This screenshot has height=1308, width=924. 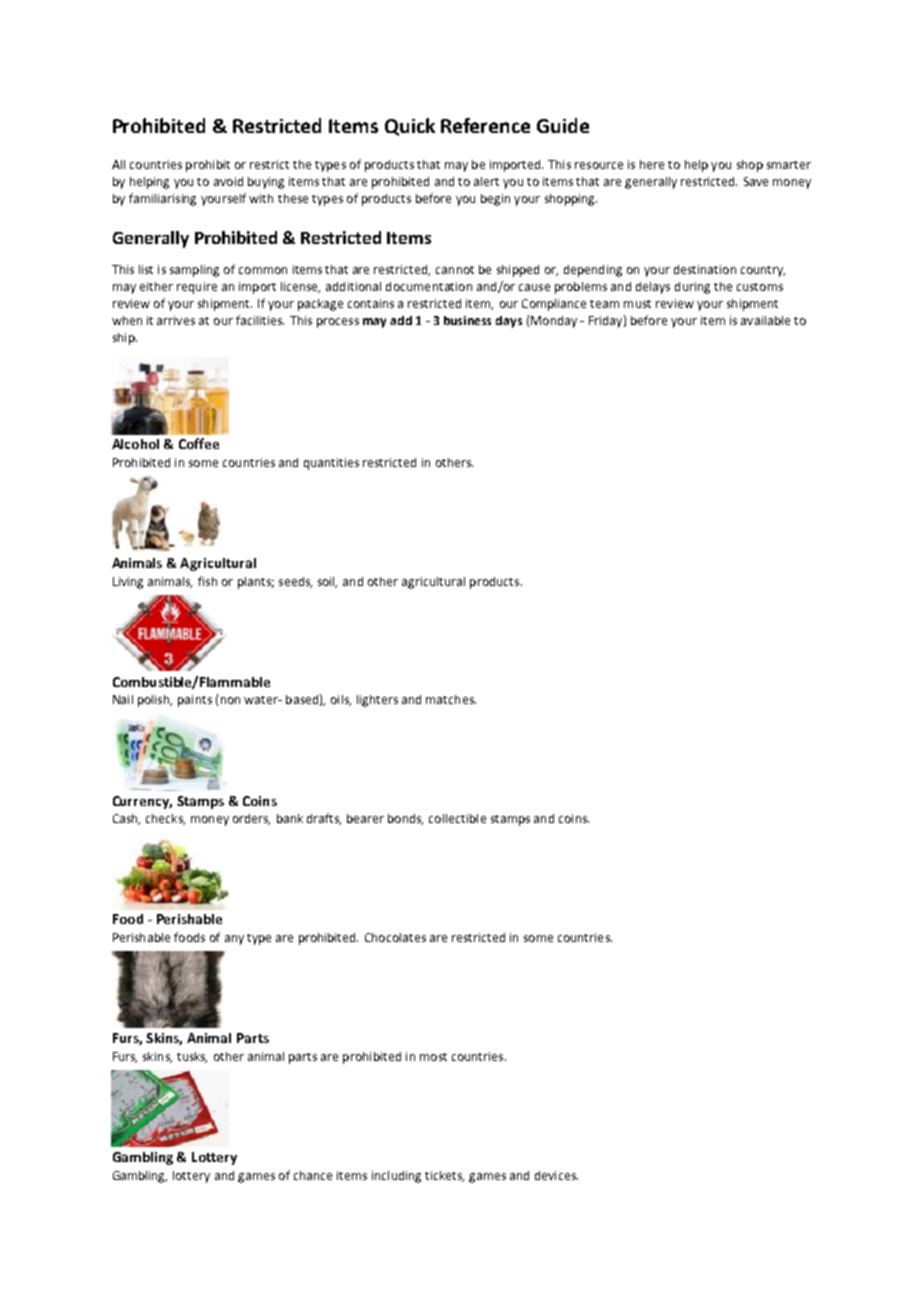 I want to click on Save, so click(x=756, y=181).
